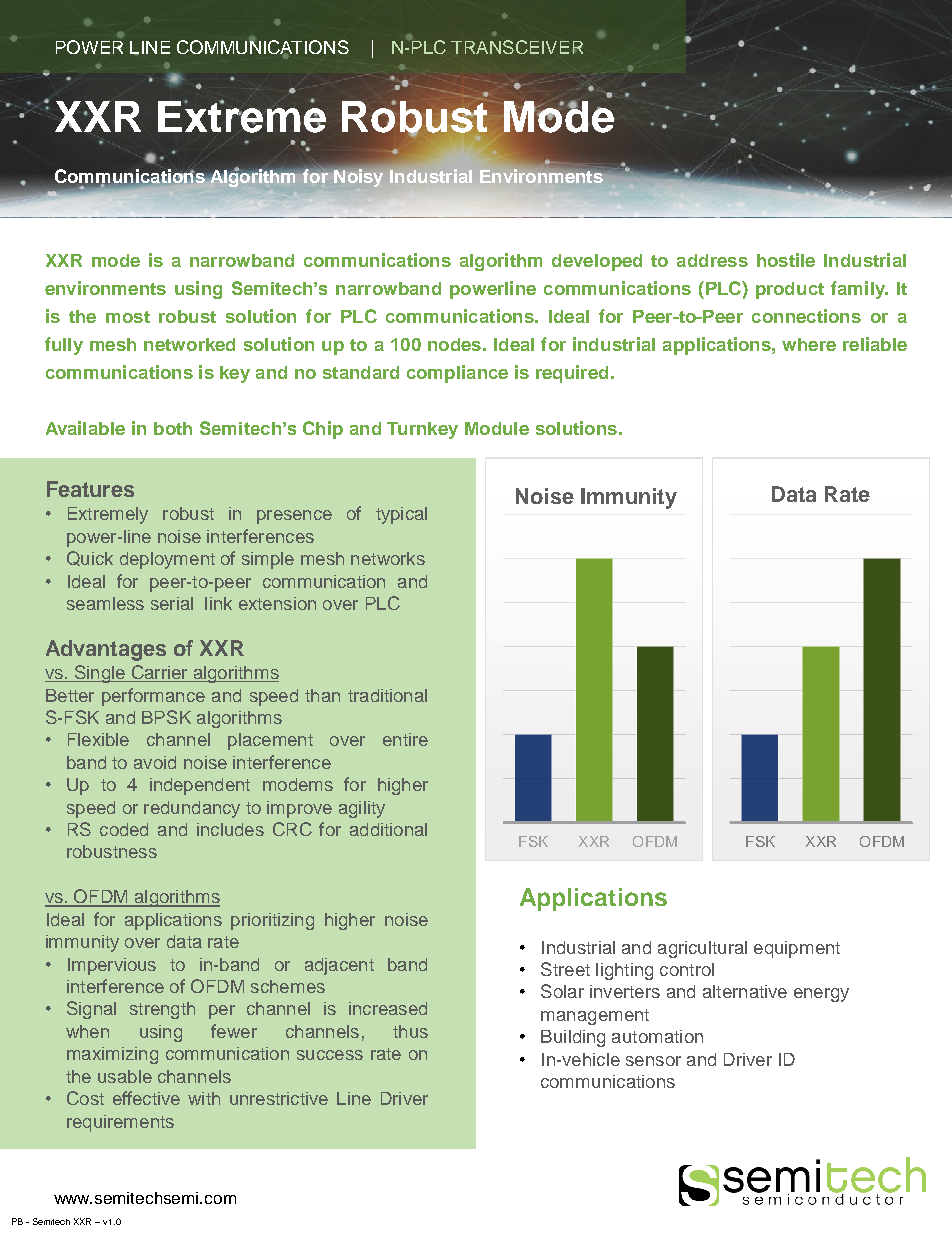 The height and width of the screenshot is (1233, 952). I want to click on networks, so click(388, 558).
